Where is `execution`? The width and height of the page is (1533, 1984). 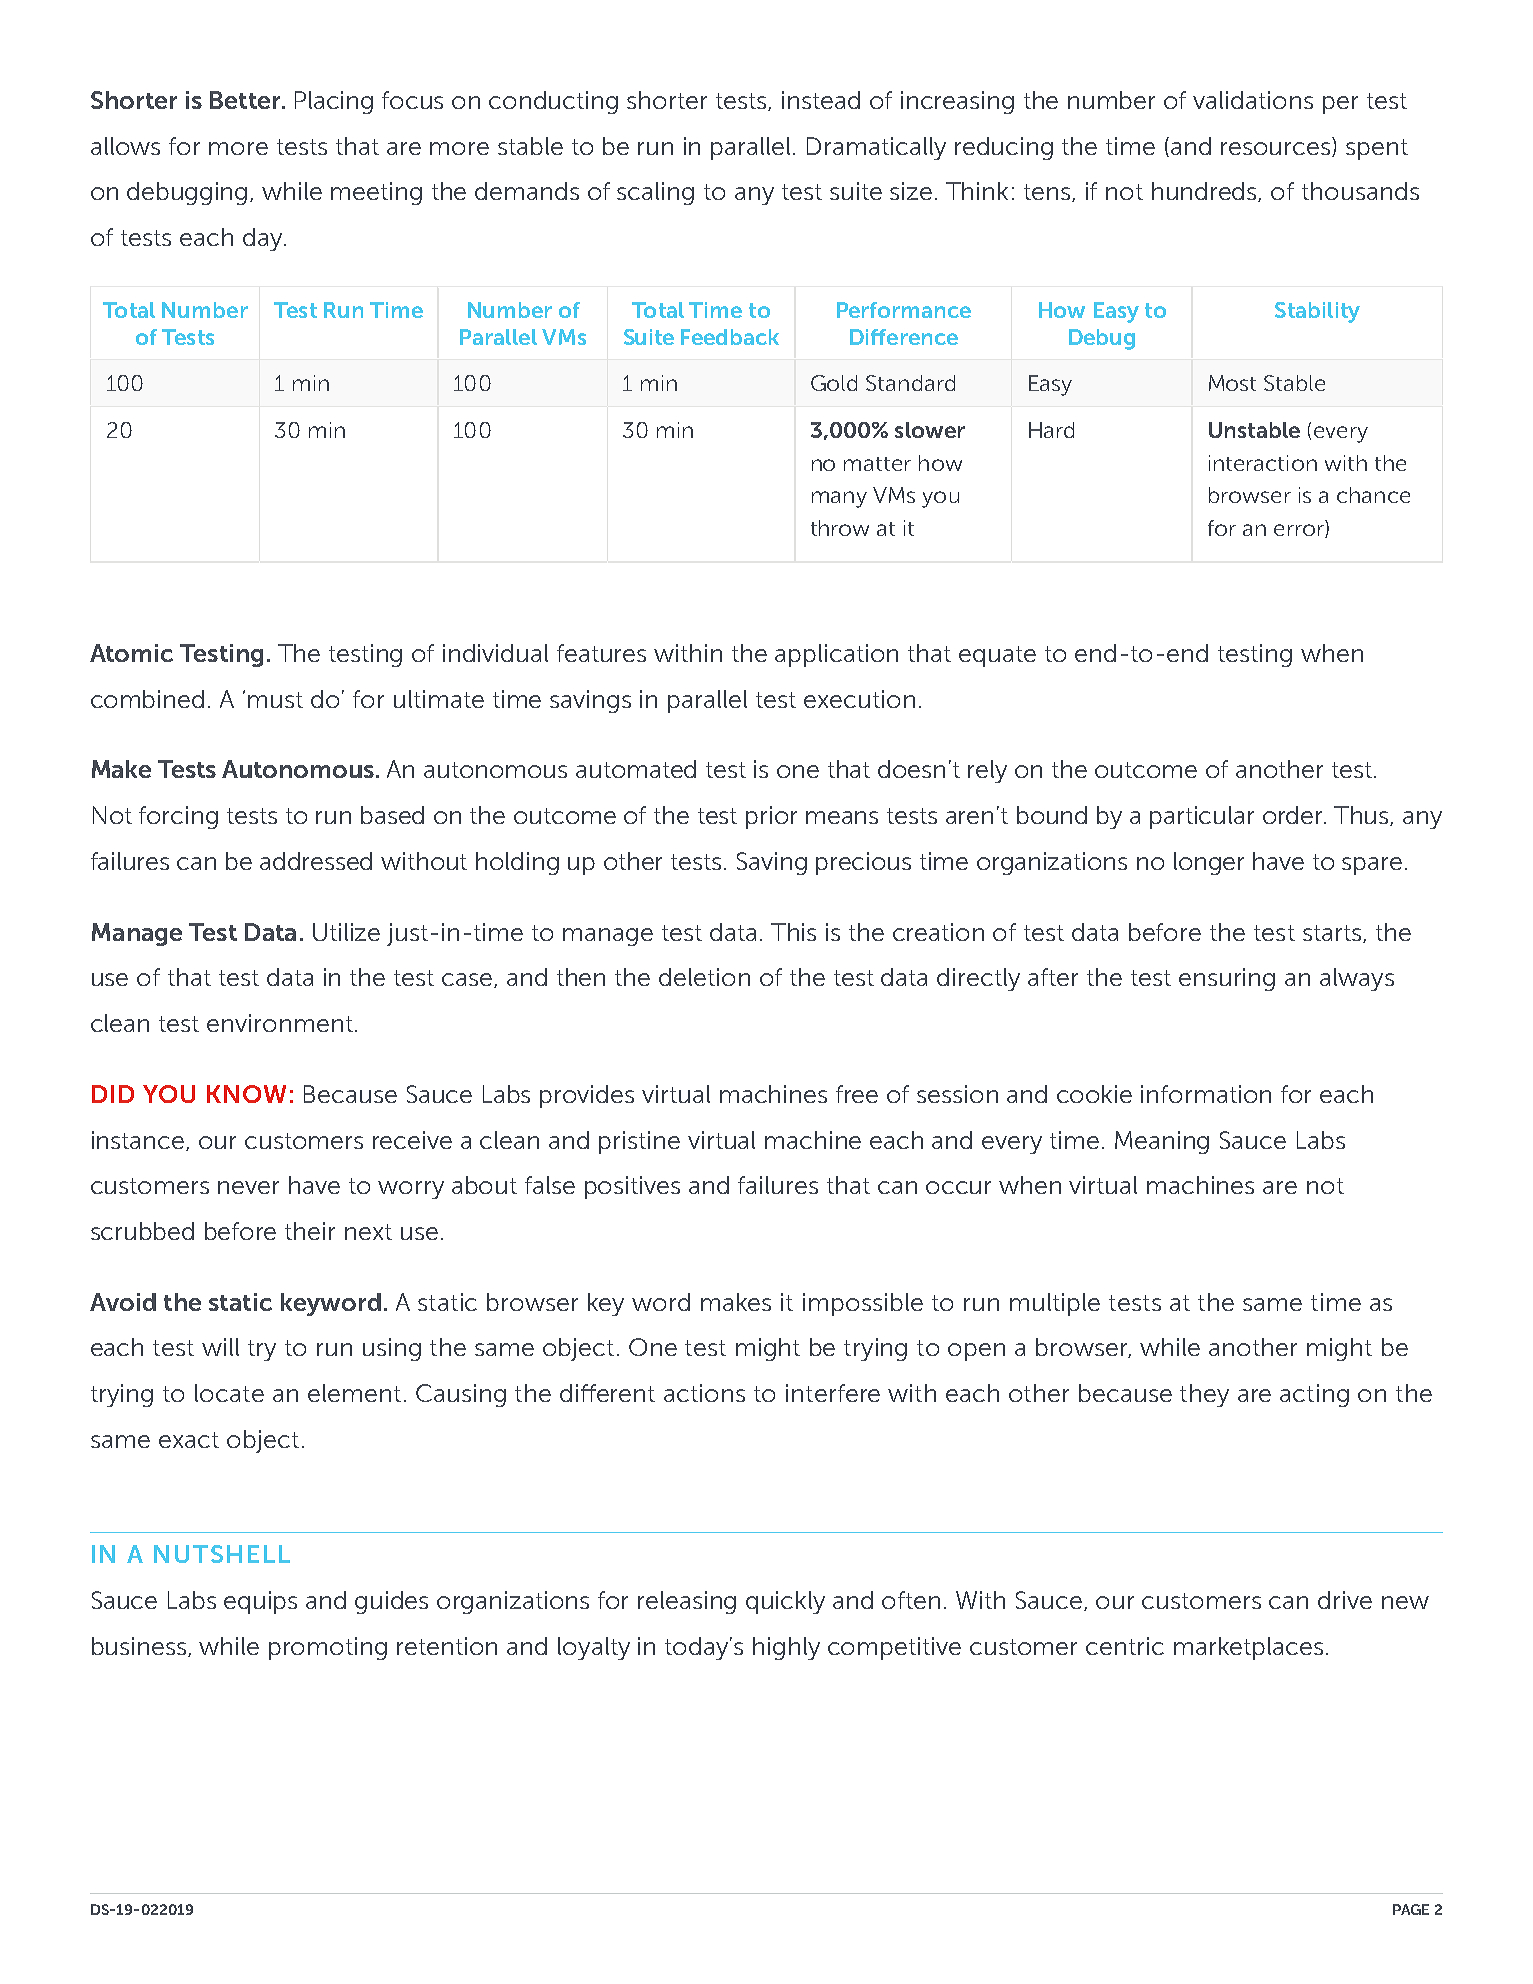
execution is located at coordinates (859, 699).
